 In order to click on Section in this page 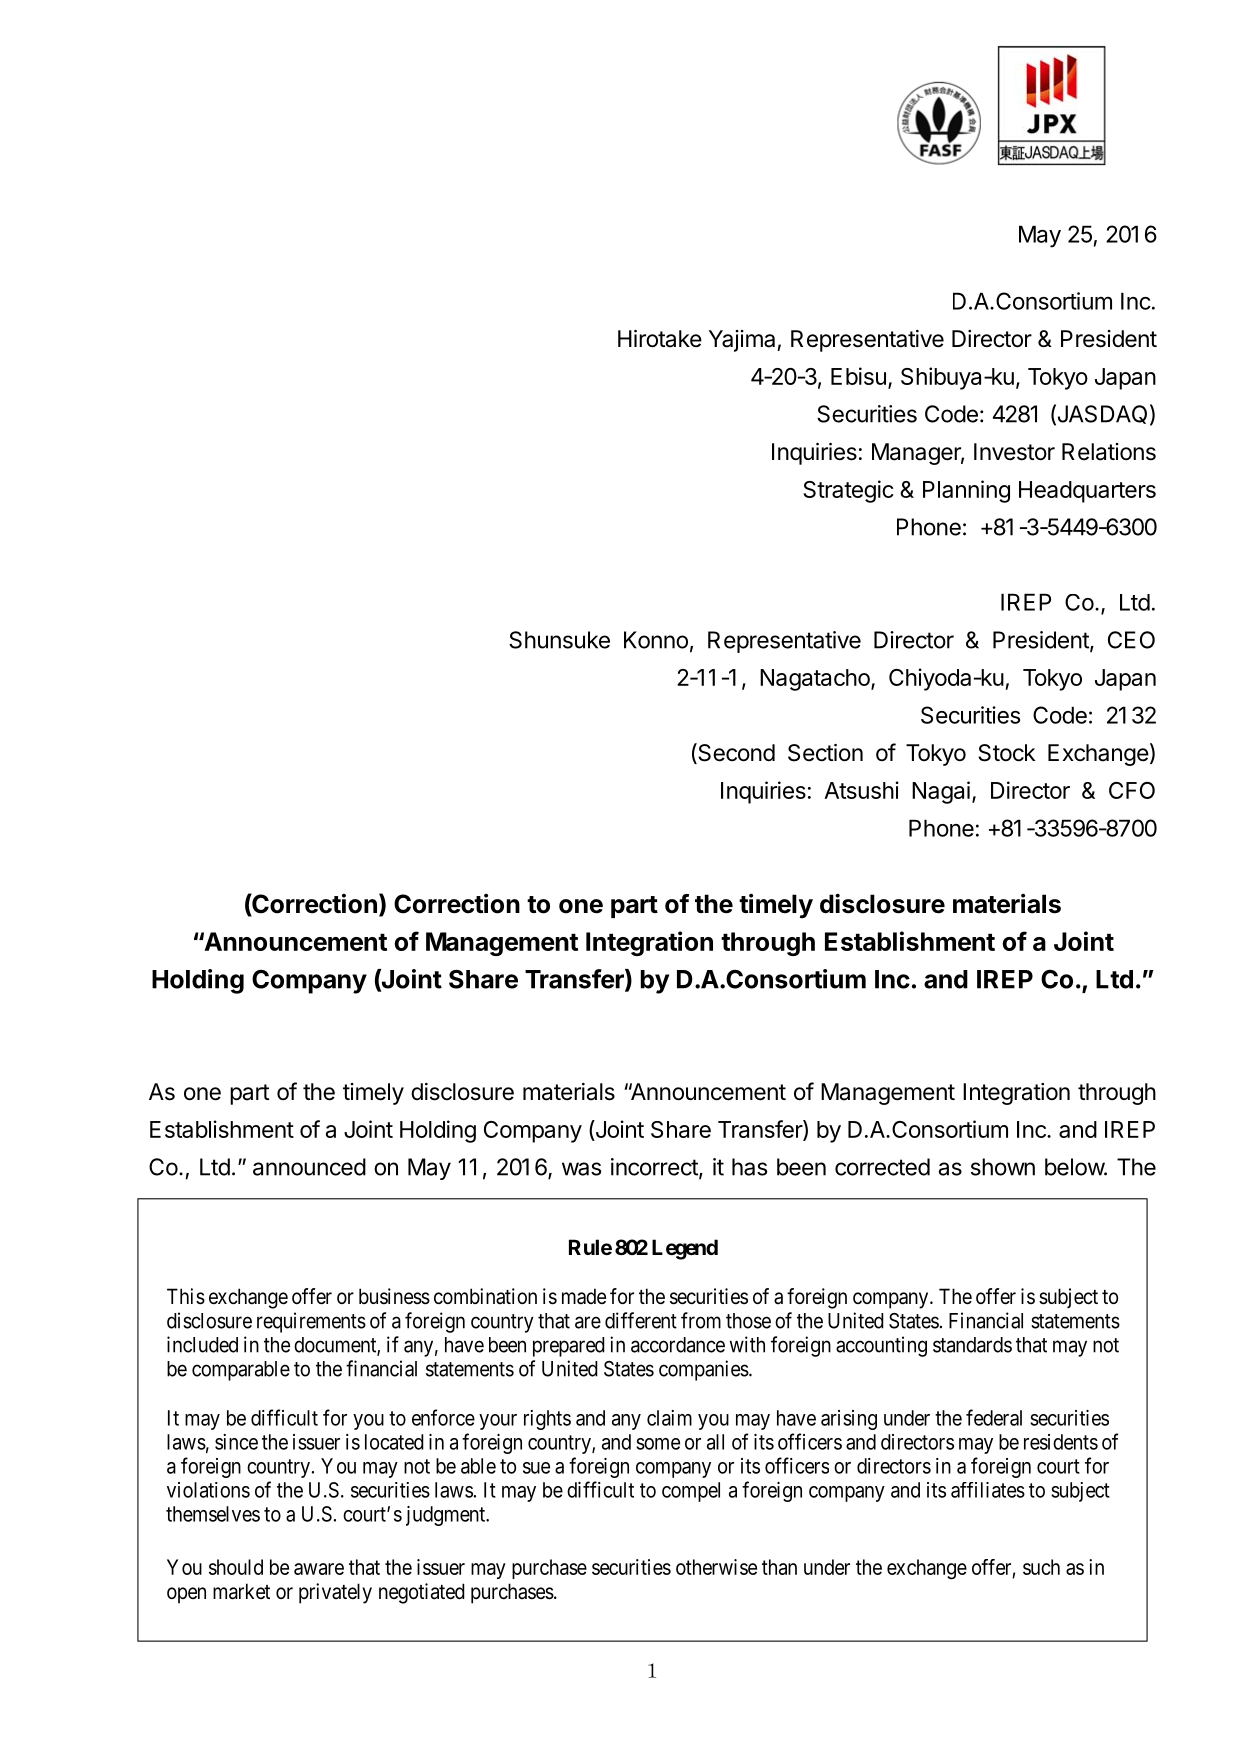, I will do `click(825, 753)`.
